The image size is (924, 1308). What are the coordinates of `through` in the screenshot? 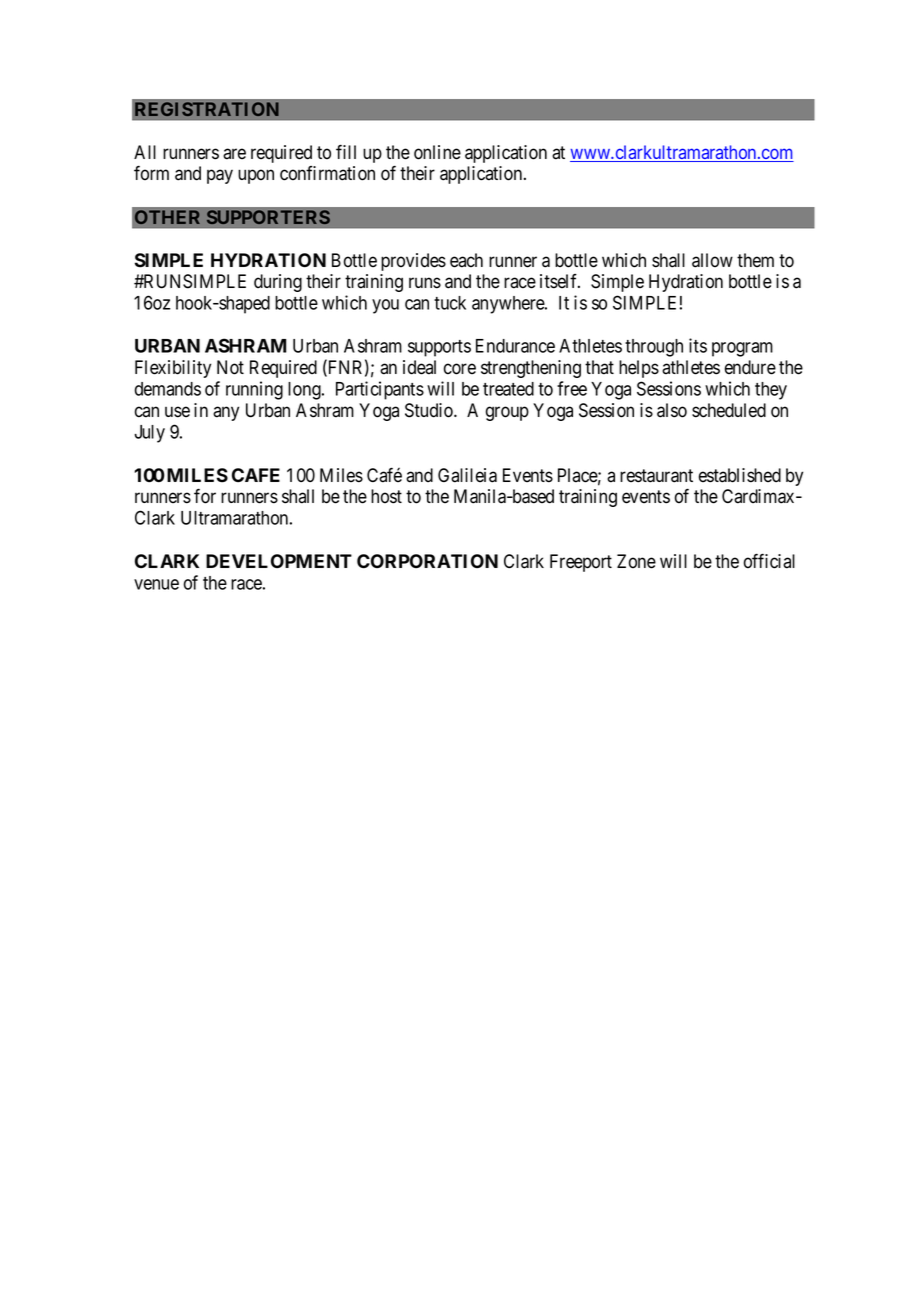 It's located at (654, 348).
